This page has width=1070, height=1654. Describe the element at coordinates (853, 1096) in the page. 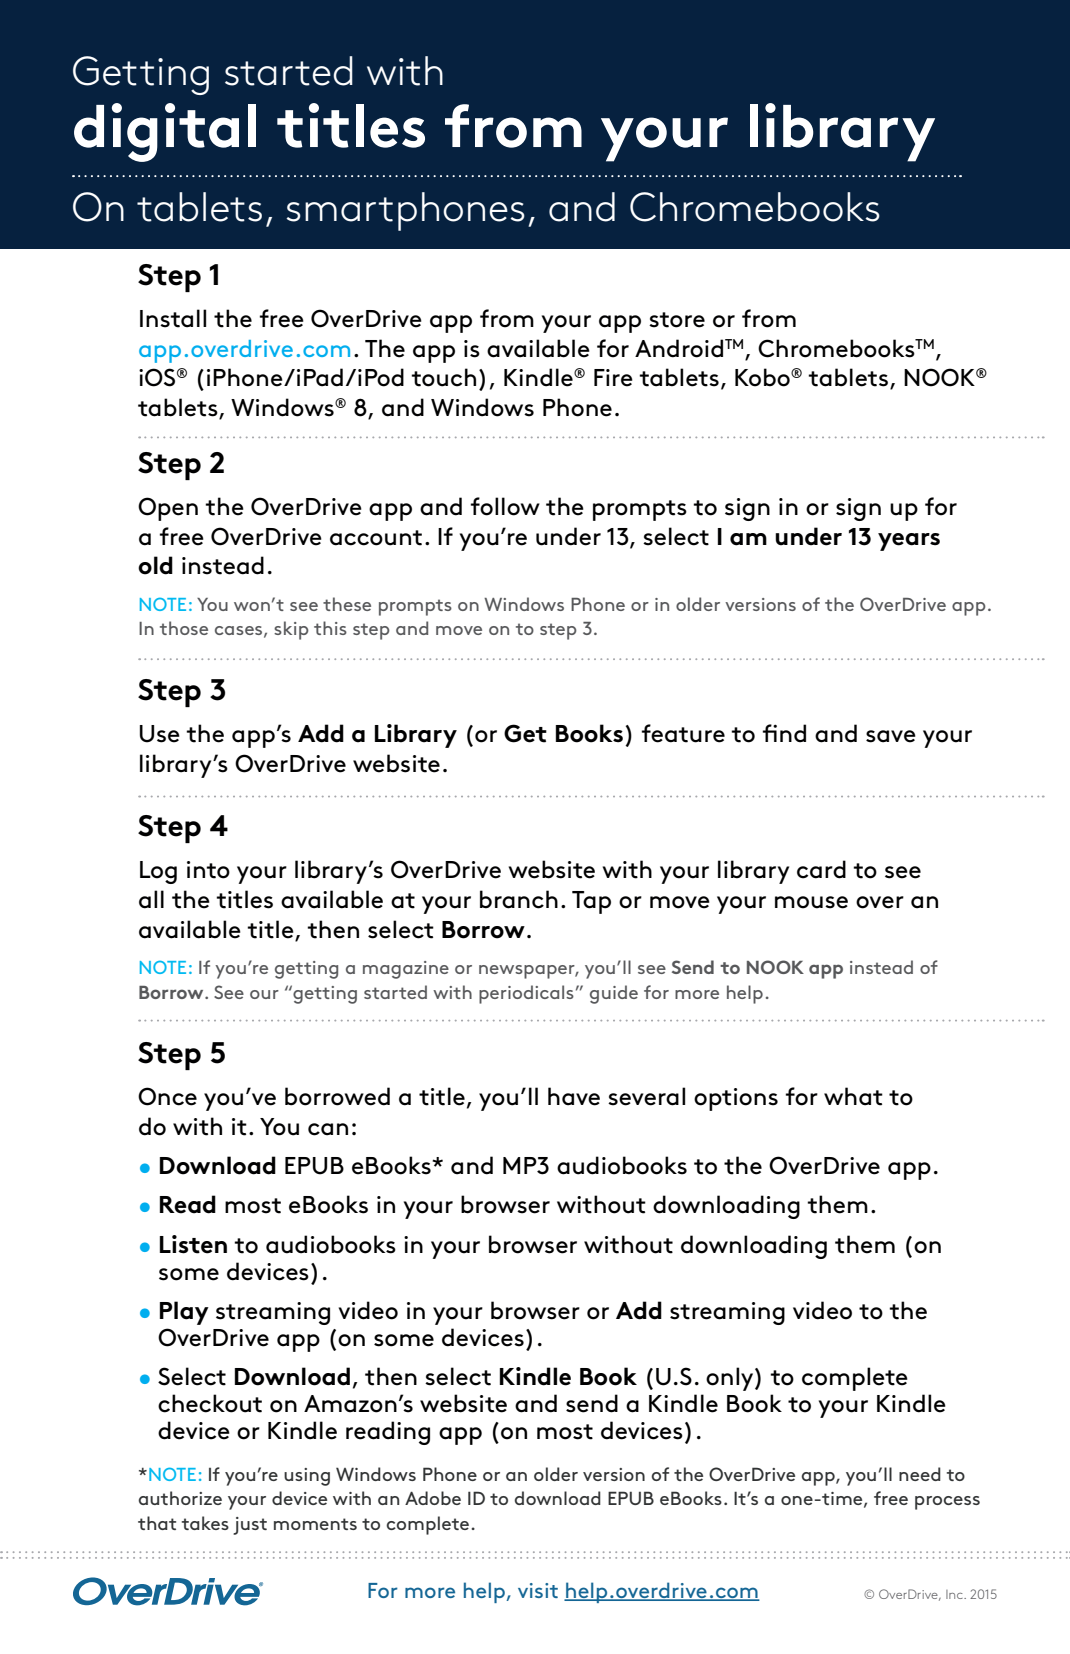

I see `what` at that location.
